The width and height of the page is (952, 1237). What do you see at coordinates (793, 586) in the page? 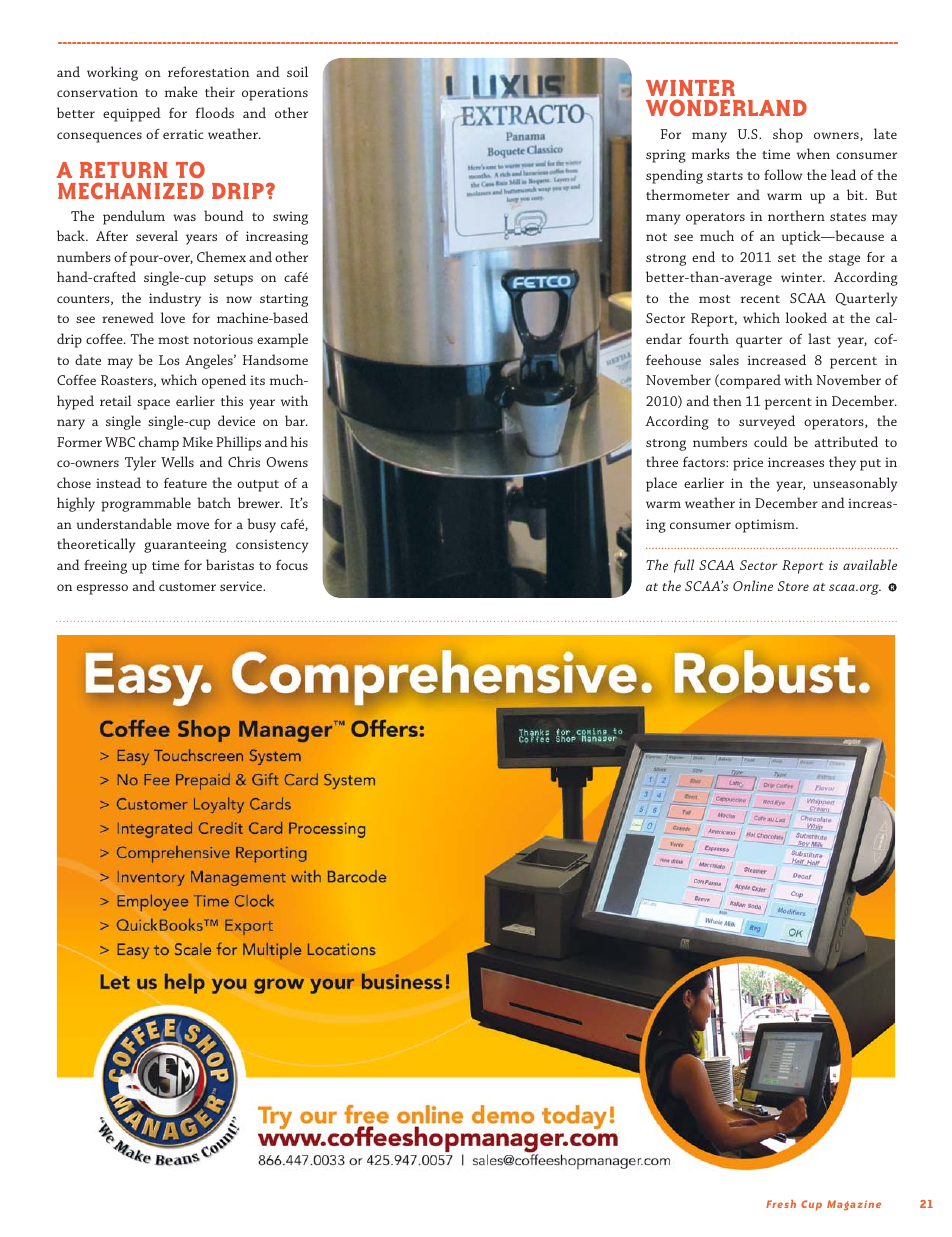
I see `Store` at bounding box center [793, 586].
